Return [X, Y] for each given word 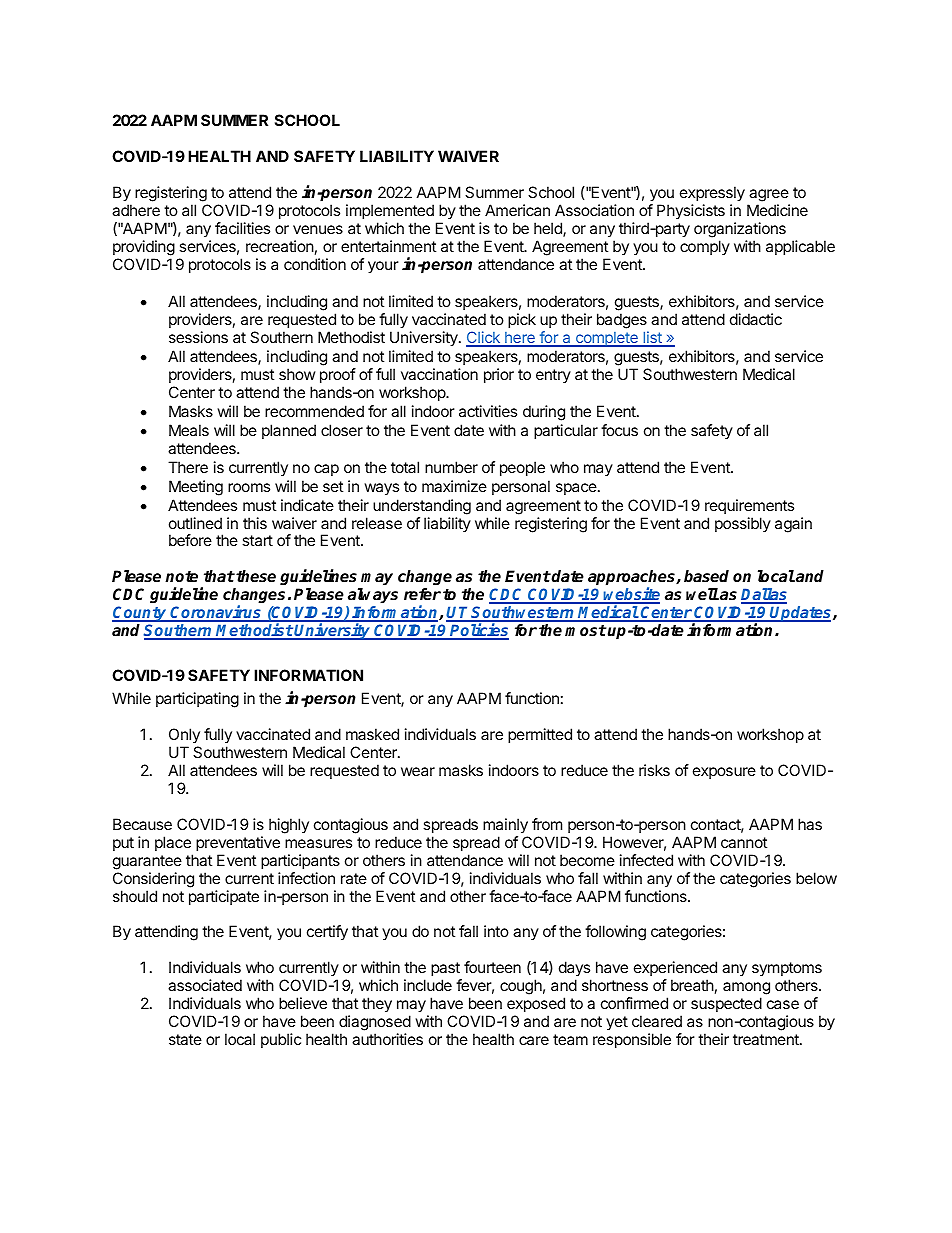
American [517, 210]
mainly [505, 826]
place [173, 843]
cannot [744, 842]
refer [422, 594]
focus [619, 430]
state [185, 1039]
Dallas [764, 595]
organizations [740, 230]
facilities [242, 228]
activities [488, 411]
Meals [189, 430]
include [428, 985]
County [140, 614]
